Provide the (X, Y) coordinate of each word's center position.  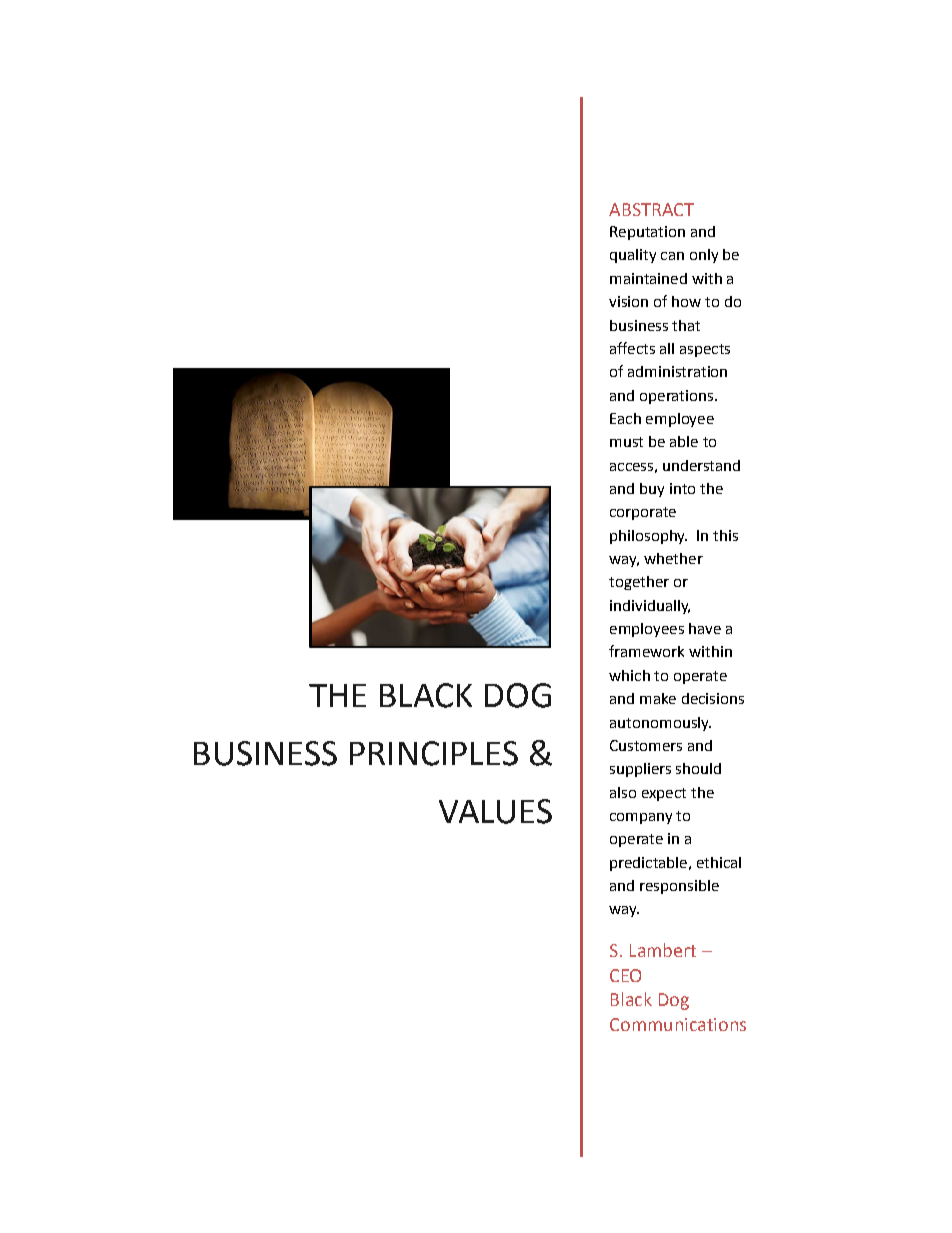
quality (633, 256)
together (639, 583)
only (704, 256)
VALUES (495, 811)
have (705, 628)
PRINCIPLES (434, 753)
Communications (678, 1024)
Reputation (647, 233)
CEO (625, 975)
